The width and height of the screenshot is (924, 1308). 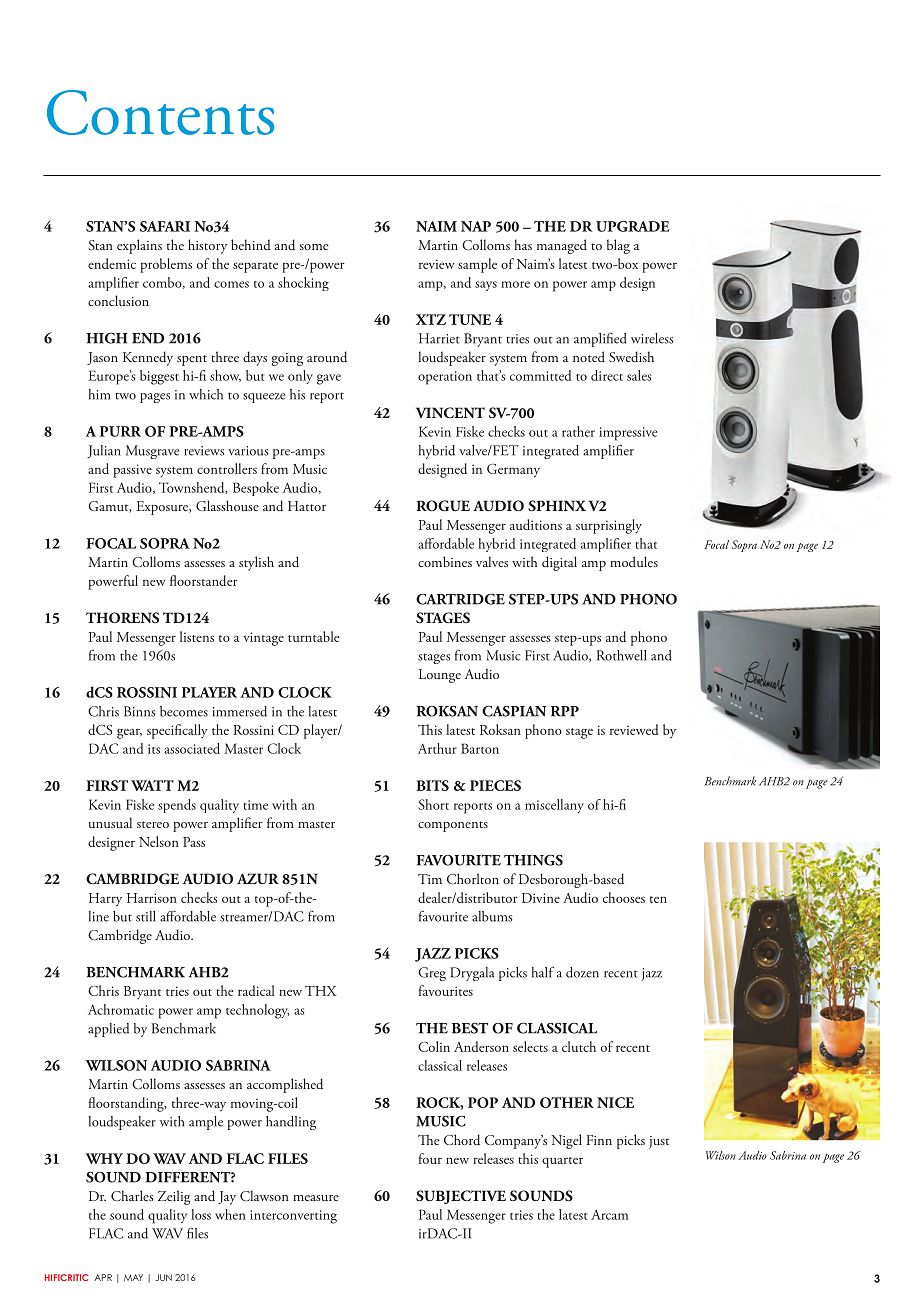 I want to click on quarter, so click(x=562, y=1162).
